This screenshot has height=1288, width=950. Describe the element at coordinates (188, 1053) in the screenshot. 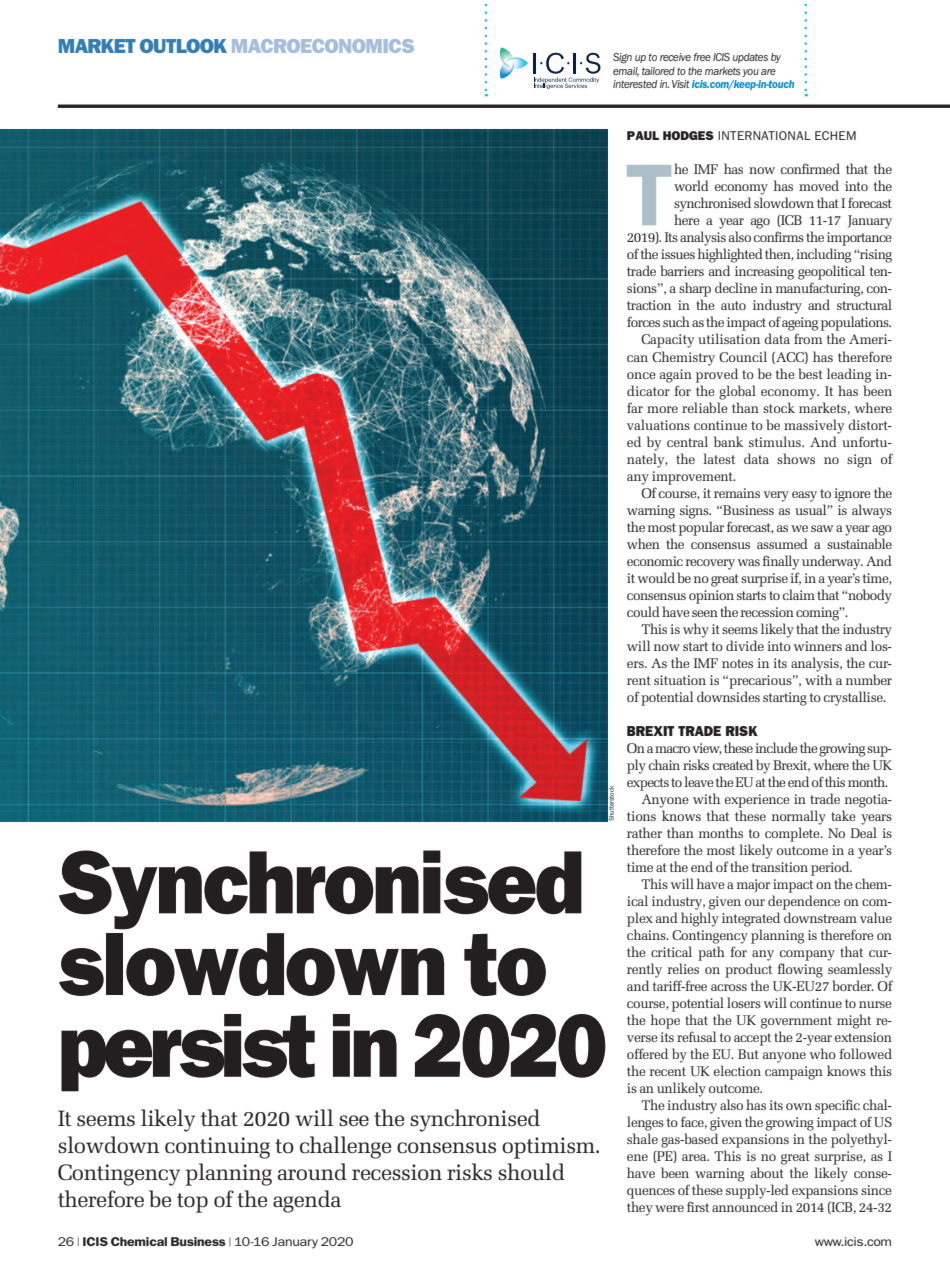

I see `persist` at that location.
